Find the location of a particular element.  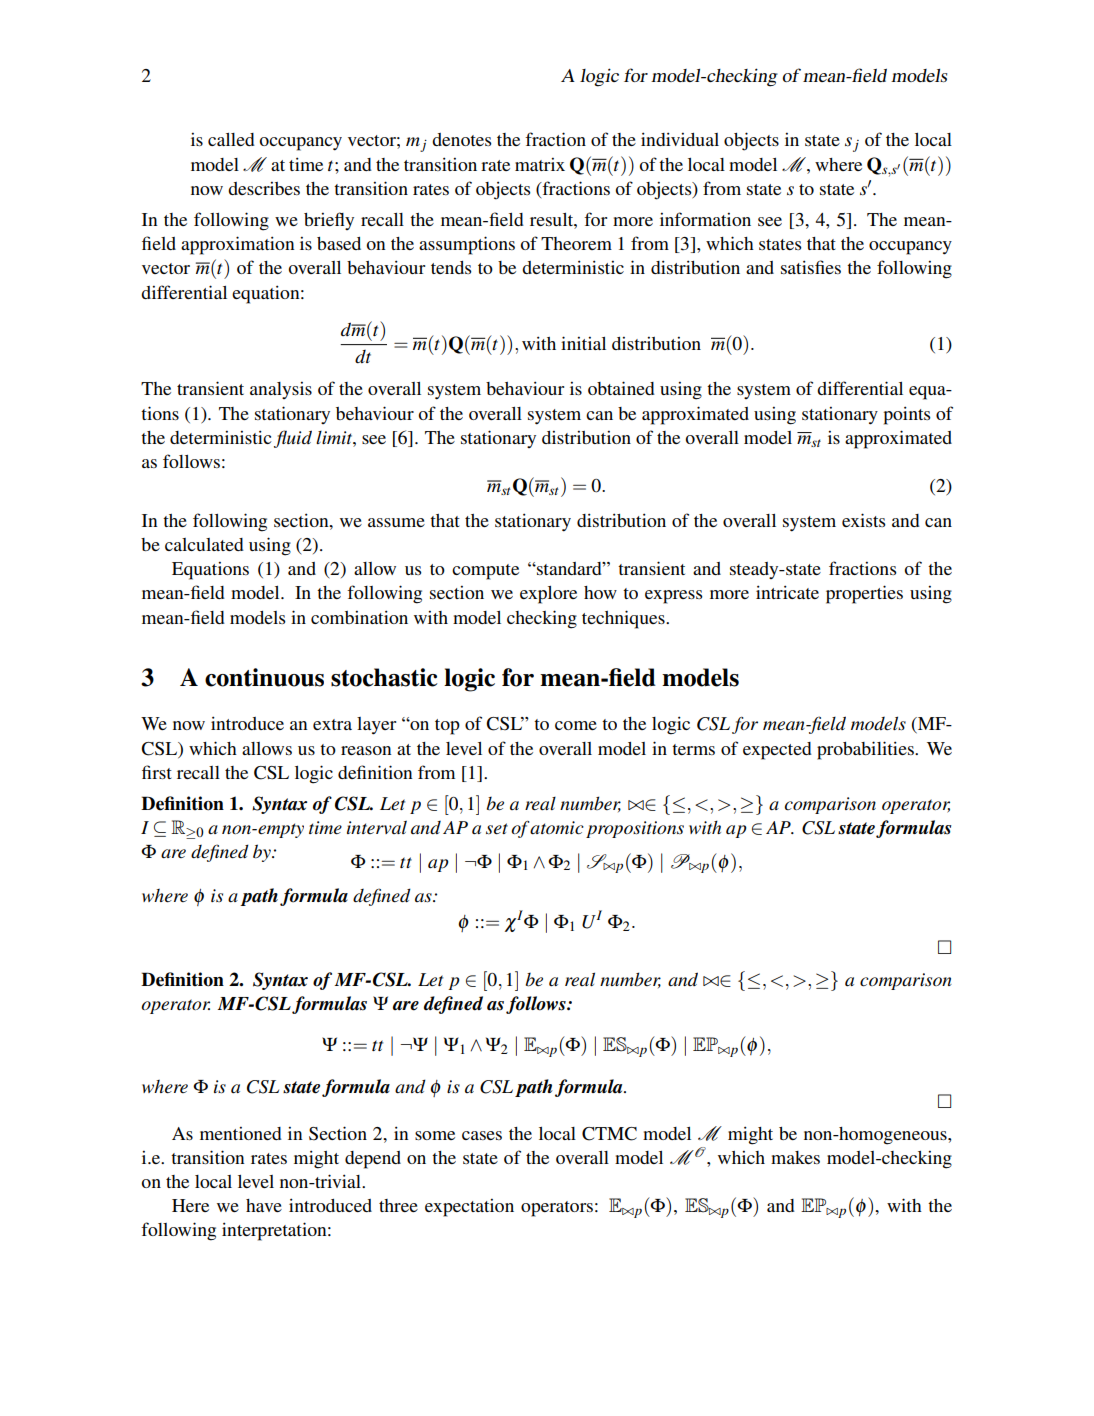

cases is located at coordinates (482, 1135).
